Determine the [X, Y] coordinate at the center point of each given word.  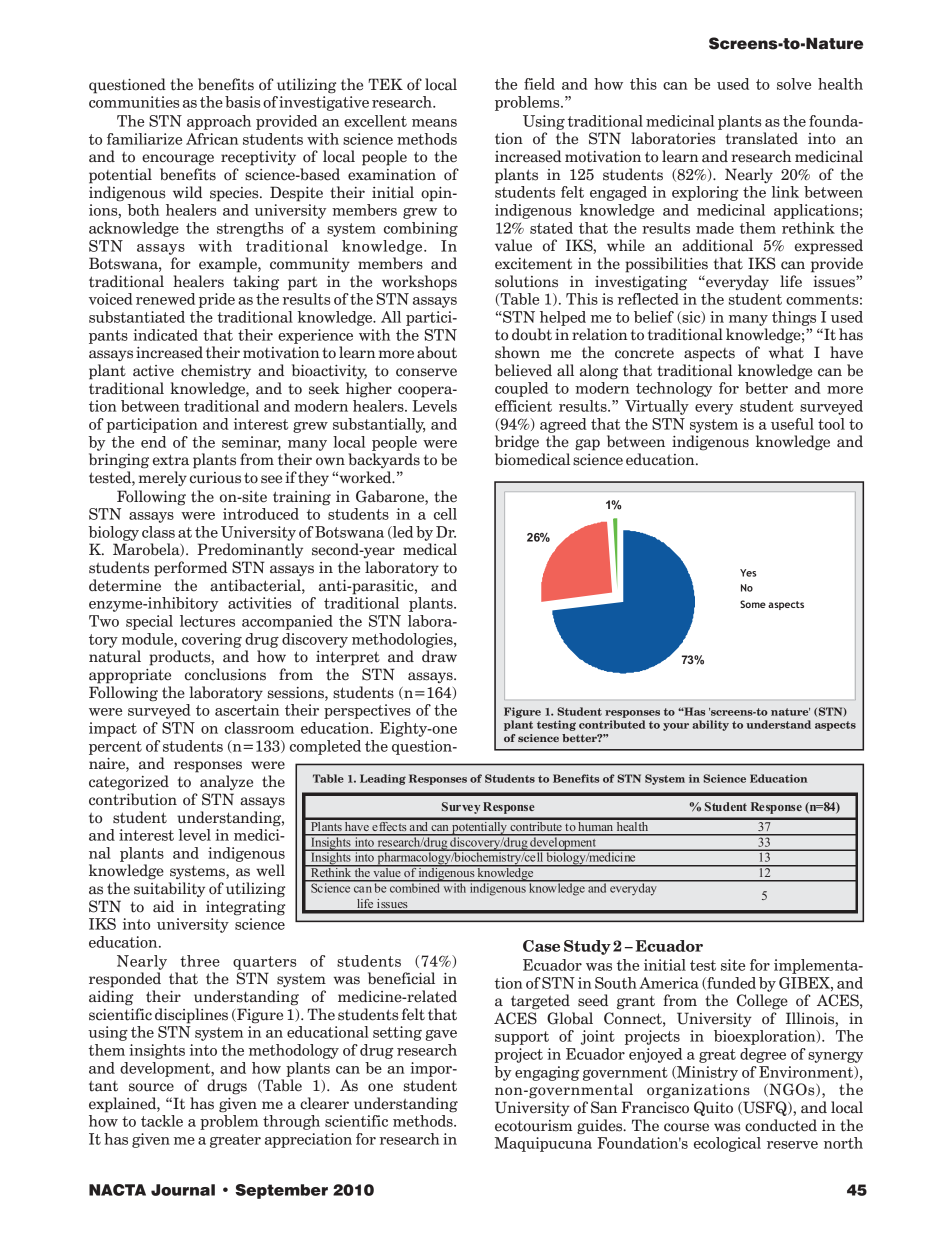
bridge [517, 443]
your [676, 727]
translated [762, 138]
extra [171, 460]
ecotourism [534, 1126]
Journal [183, 1190]
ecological [727, 1144]
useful [792, 424]
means [434, 123]
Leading [383, 779]
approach [219, 122]
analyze [226, 782]
